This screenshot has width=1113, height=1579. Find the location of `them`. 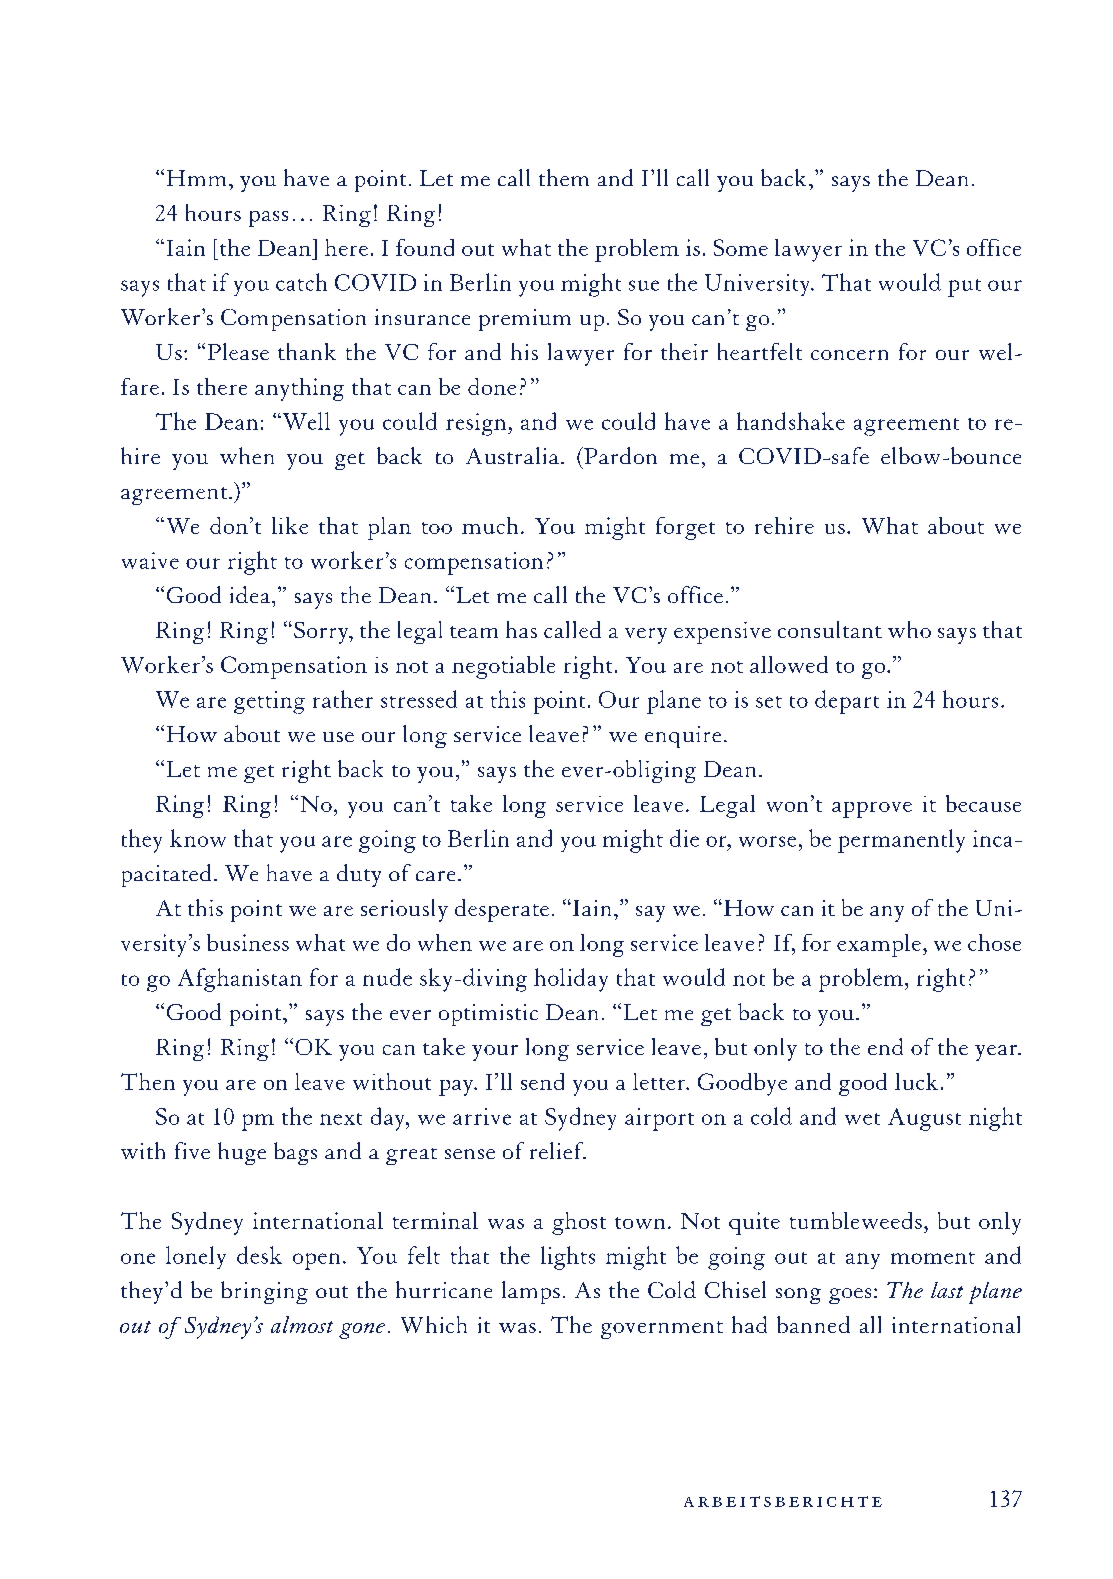

them is located at coordinates (564, 177).
